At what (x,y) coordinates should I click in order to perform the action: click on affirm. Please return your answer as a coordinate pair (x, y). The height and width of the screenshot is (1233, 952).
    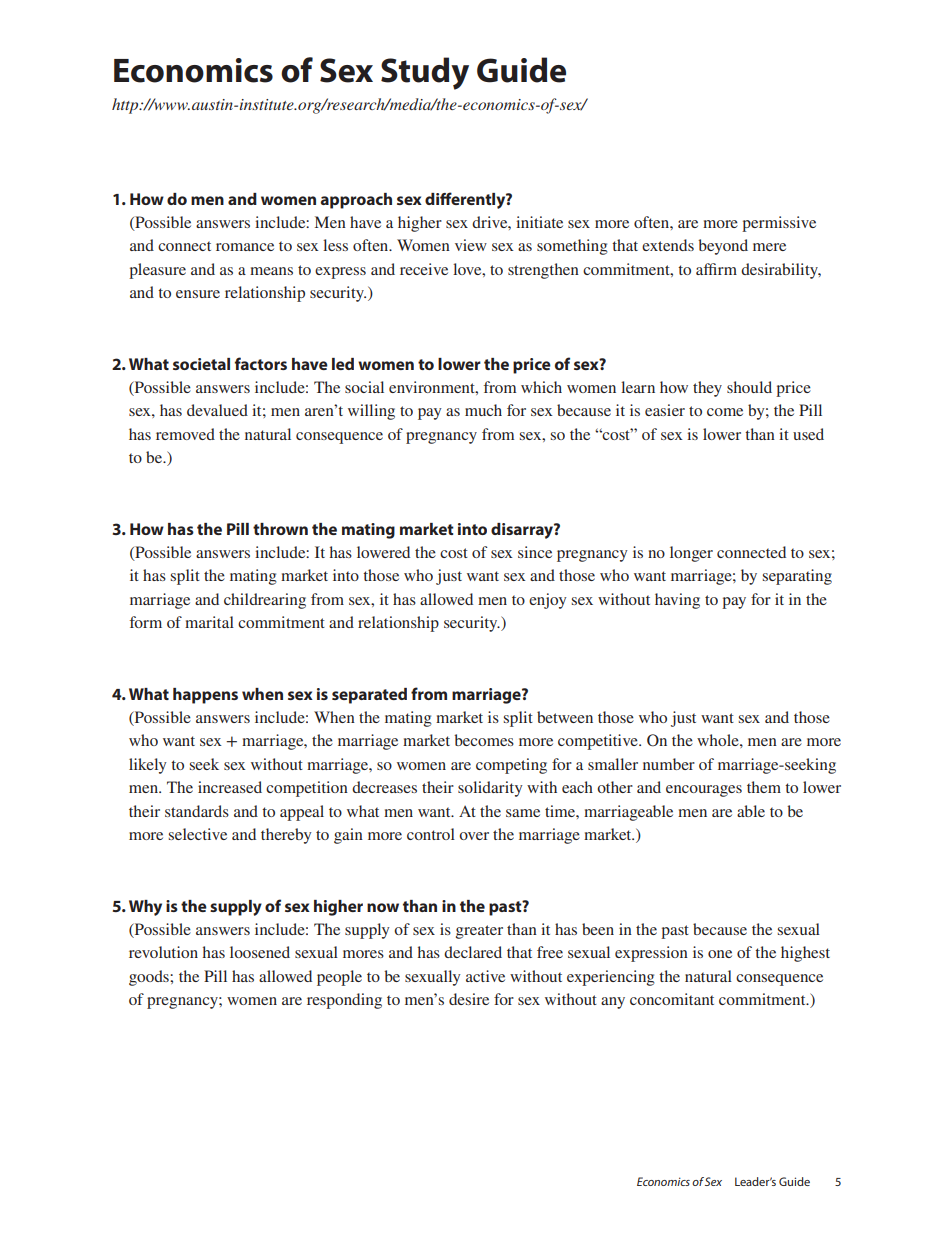
    Looking at the image, I should click on (716, 269).
